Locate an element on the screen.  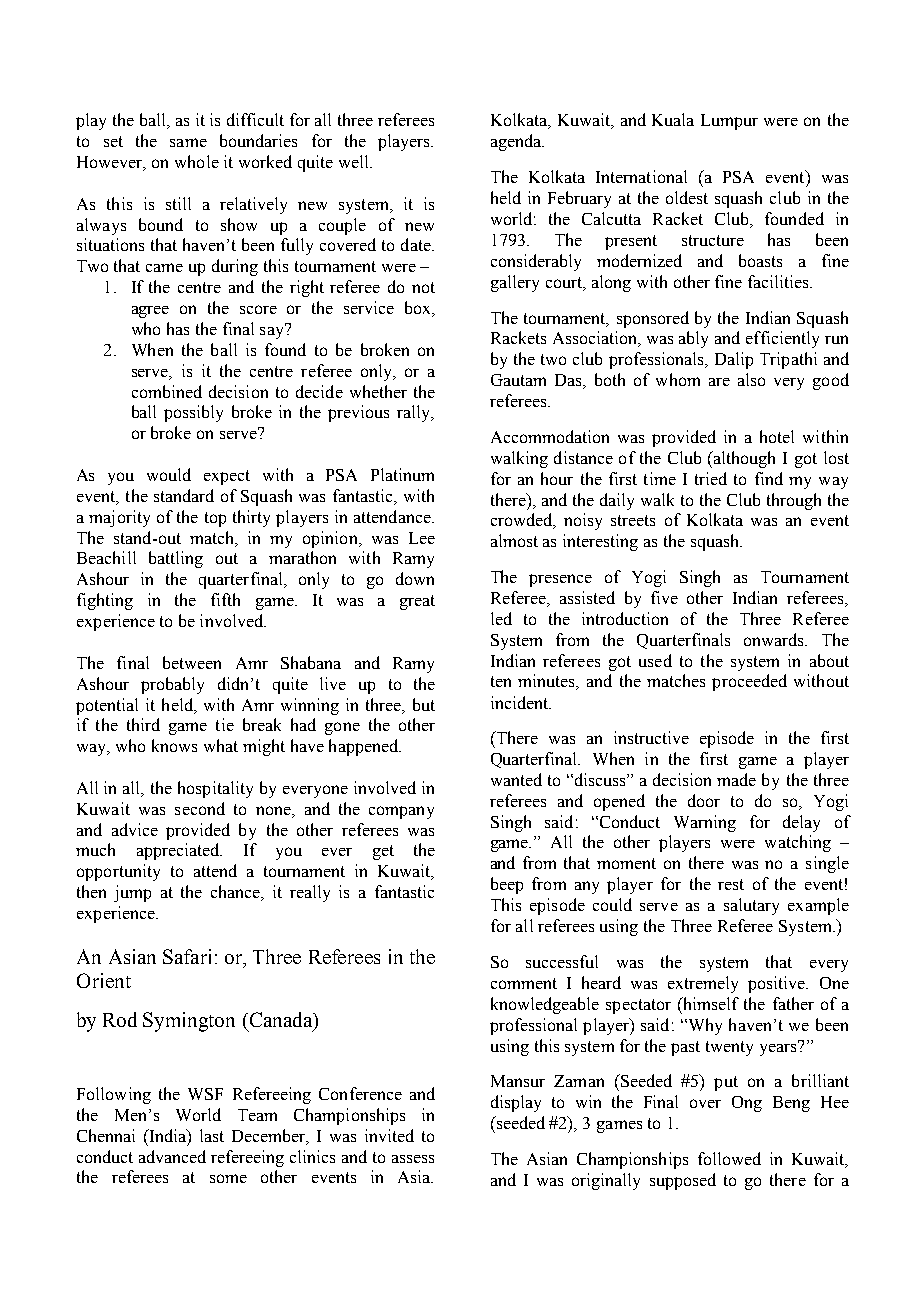
great is located at coordinates (417, 602).
